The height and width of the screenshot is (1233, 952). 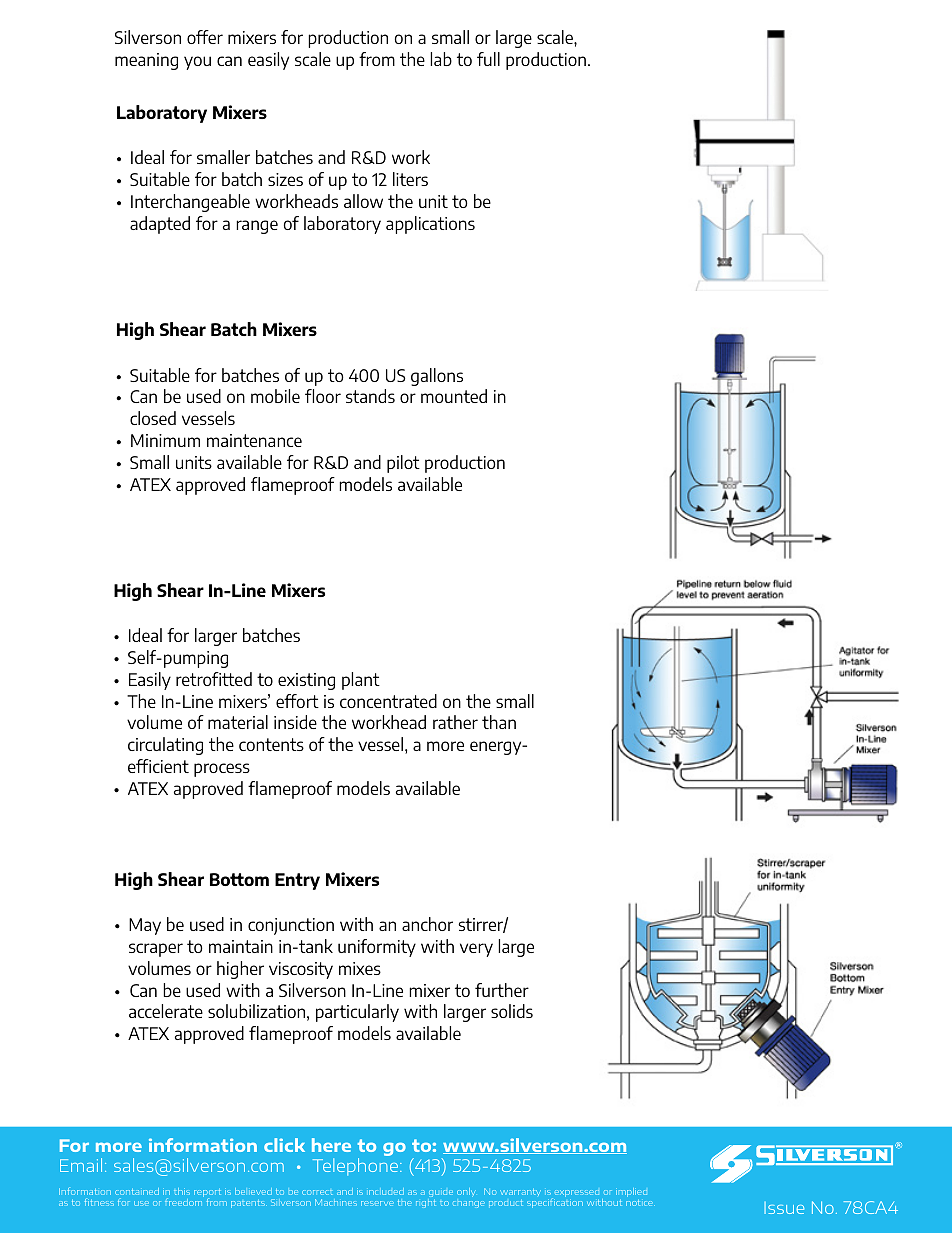 I want to click on full, so click(x=488, y=59).
